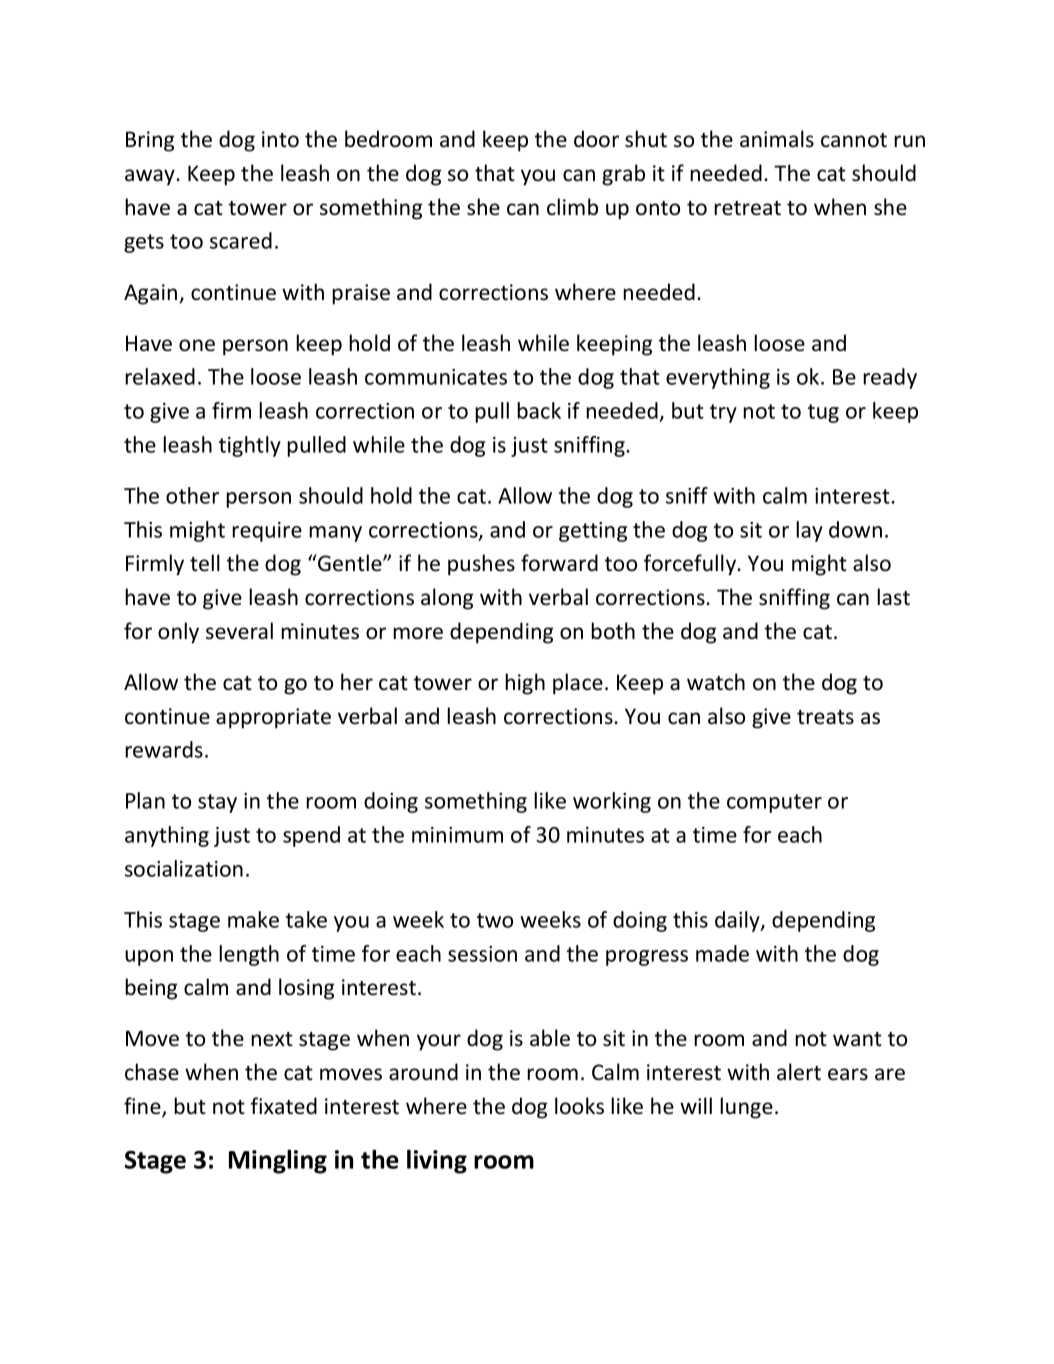 This screenshot has height=1364, width=1054. What do you see at coordinates (572, 207) in the screenshot?
I see `climb` at bounding box center [572, 207].
